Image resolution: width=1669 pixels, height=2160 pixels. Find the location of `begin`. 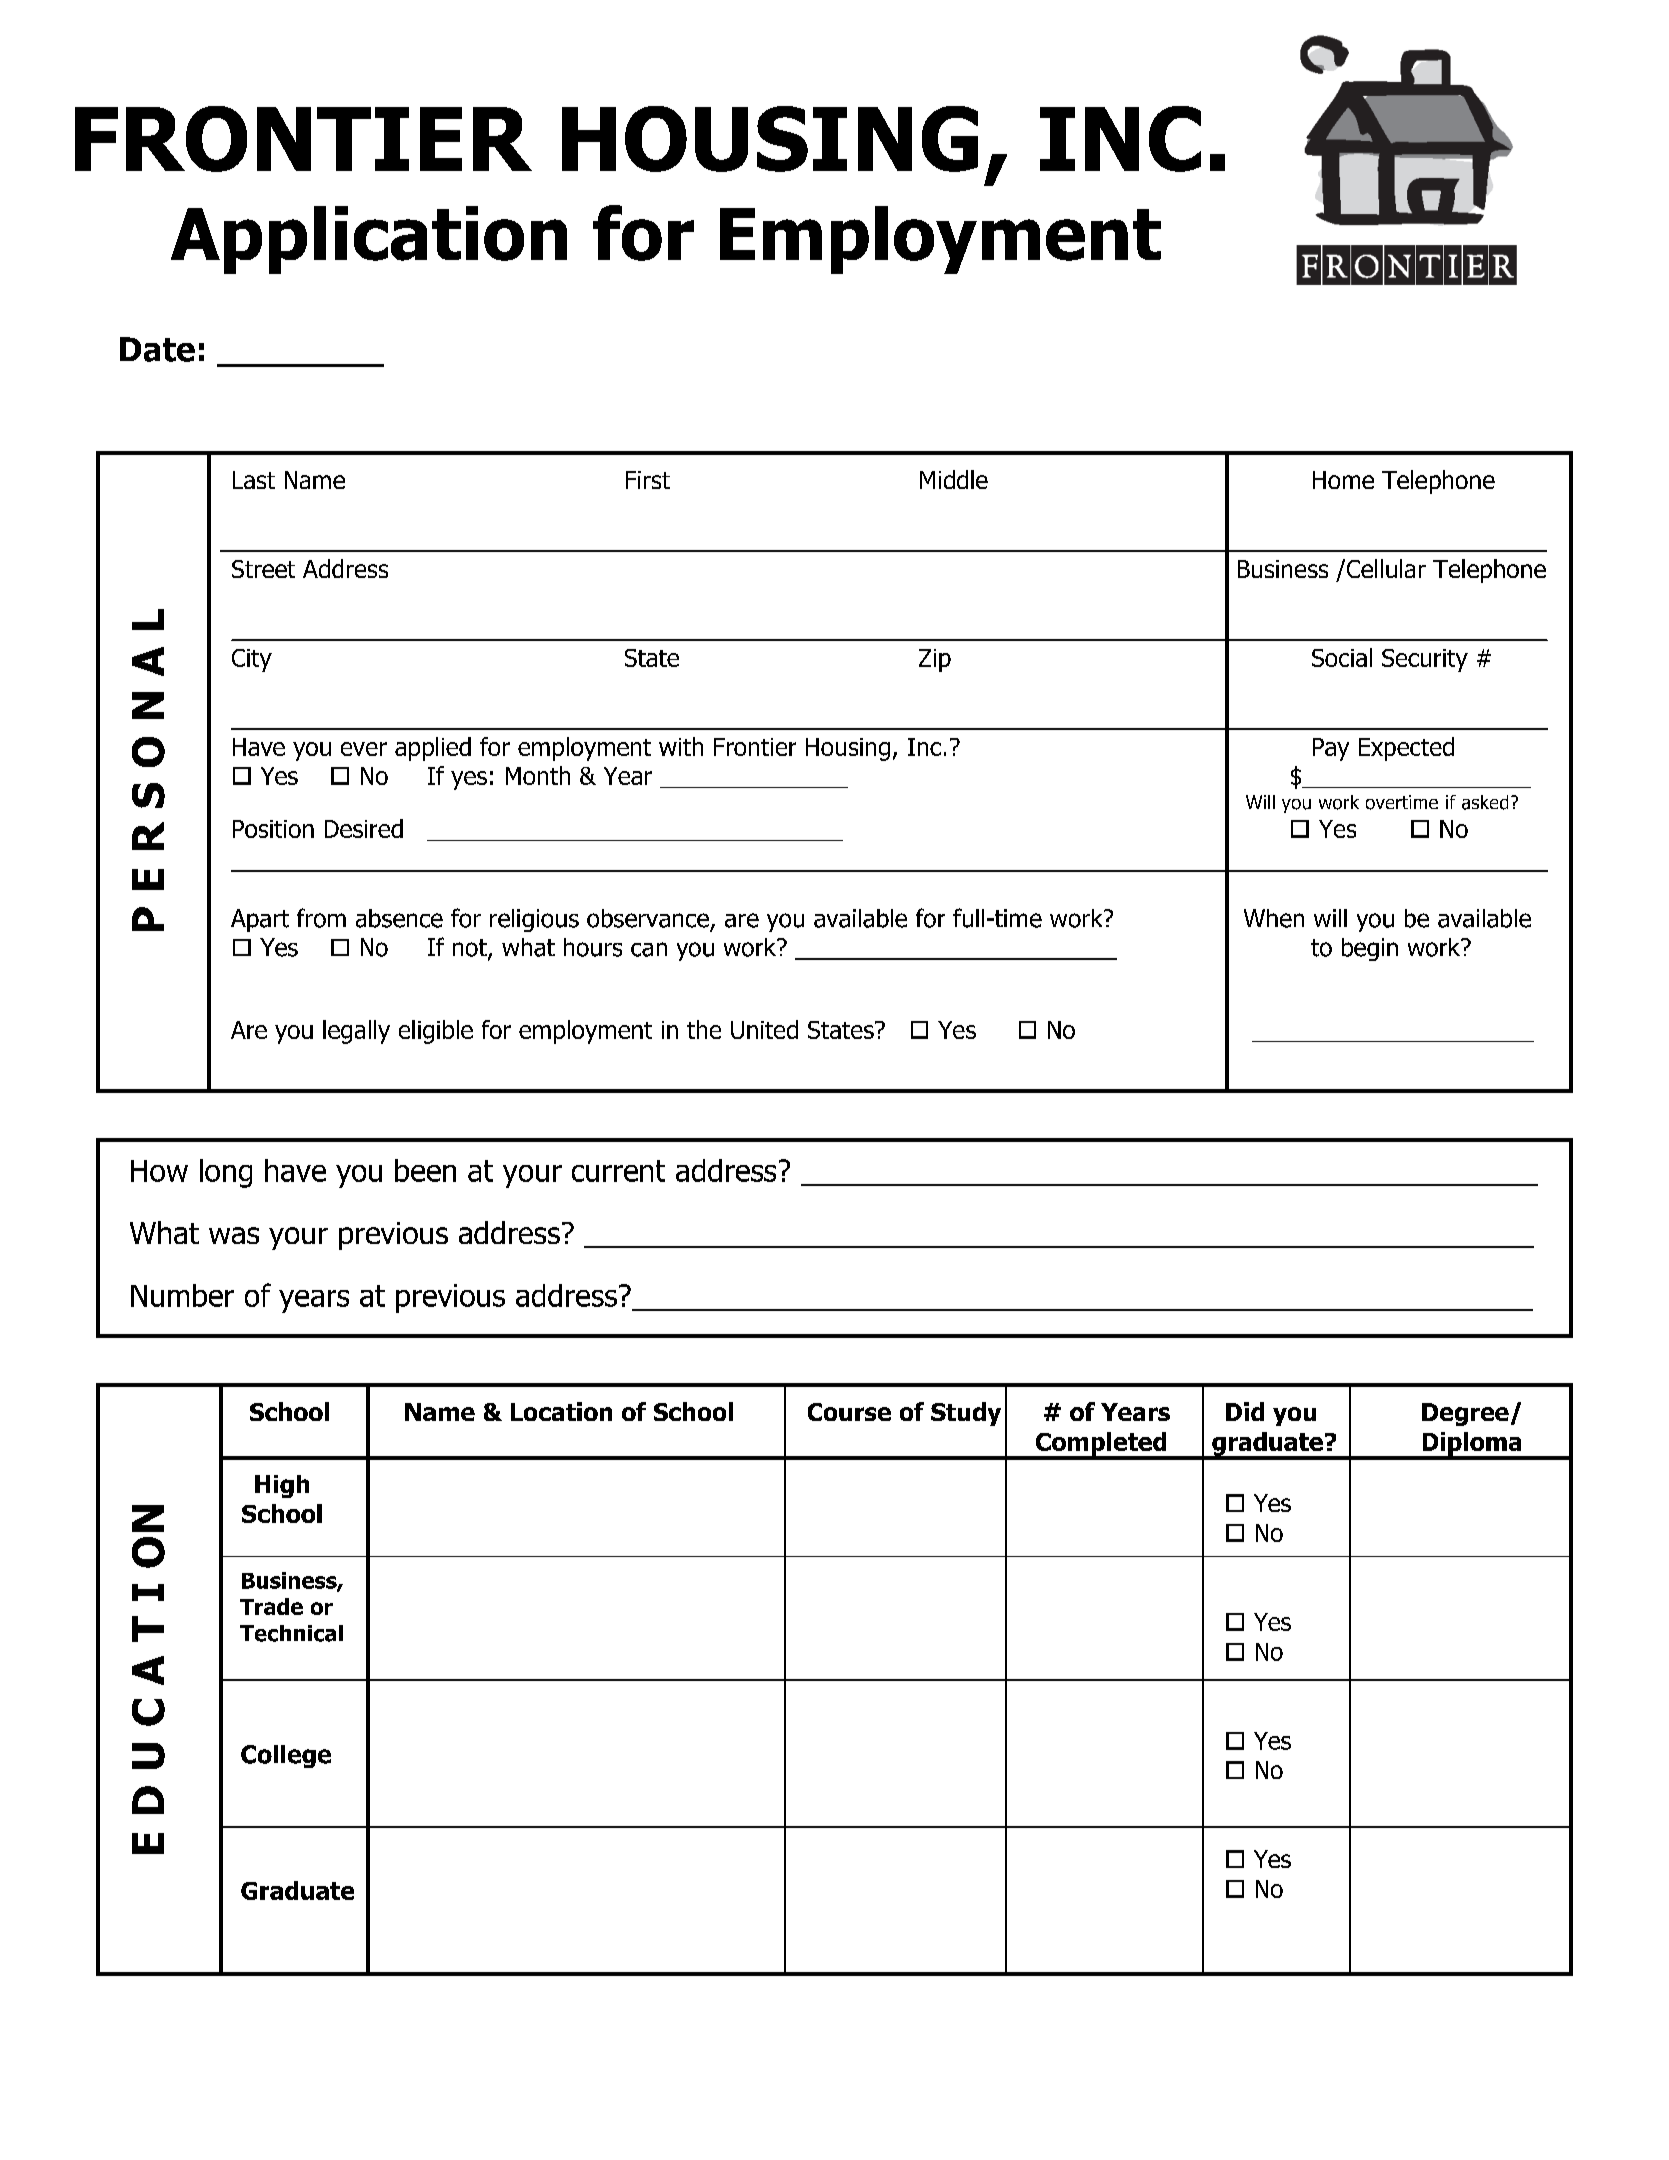

begin is located at coordinates (1370, 949).
